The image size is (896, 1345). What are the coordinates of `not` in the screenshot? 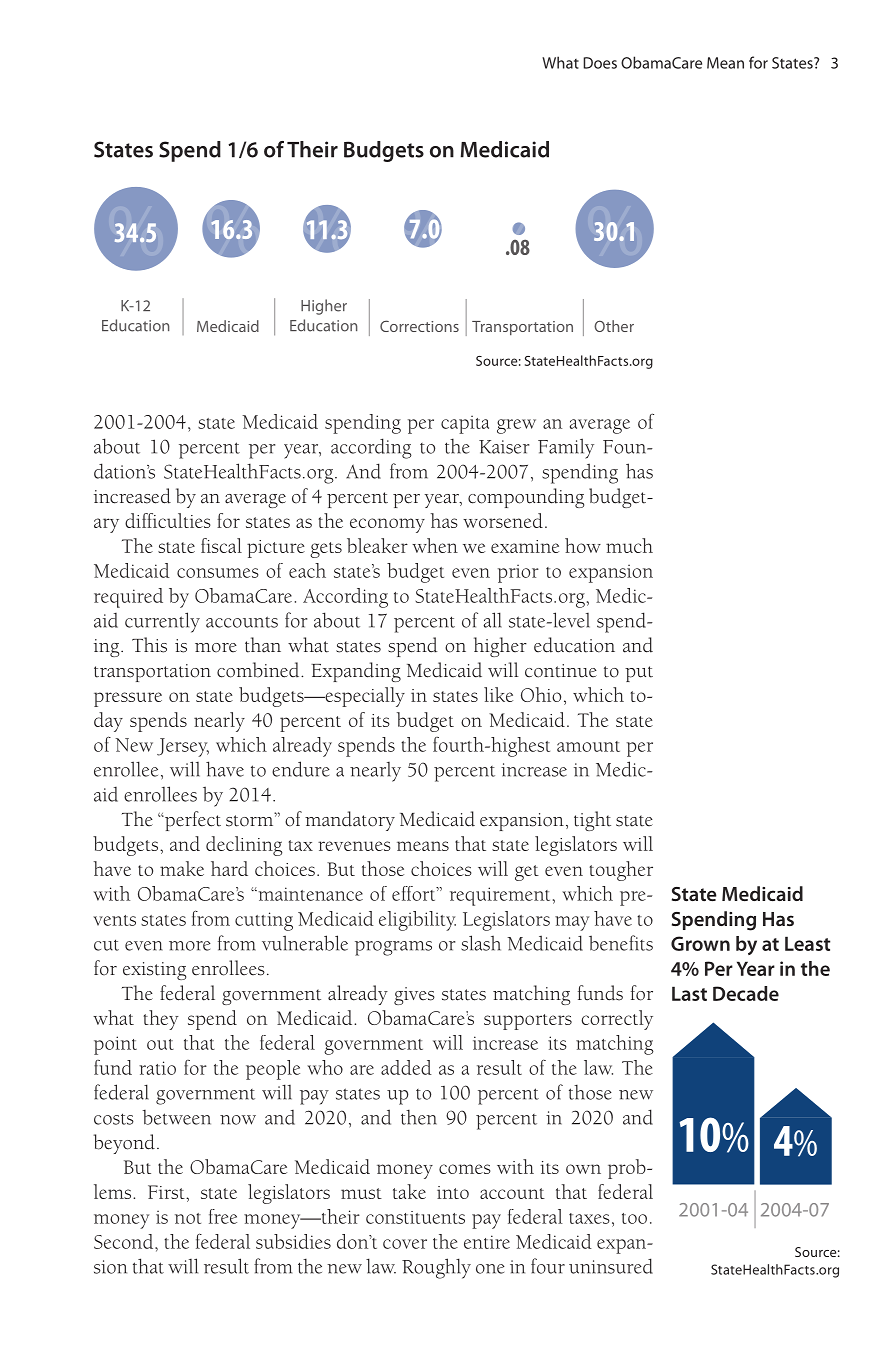 It's located at (188, 1218).
